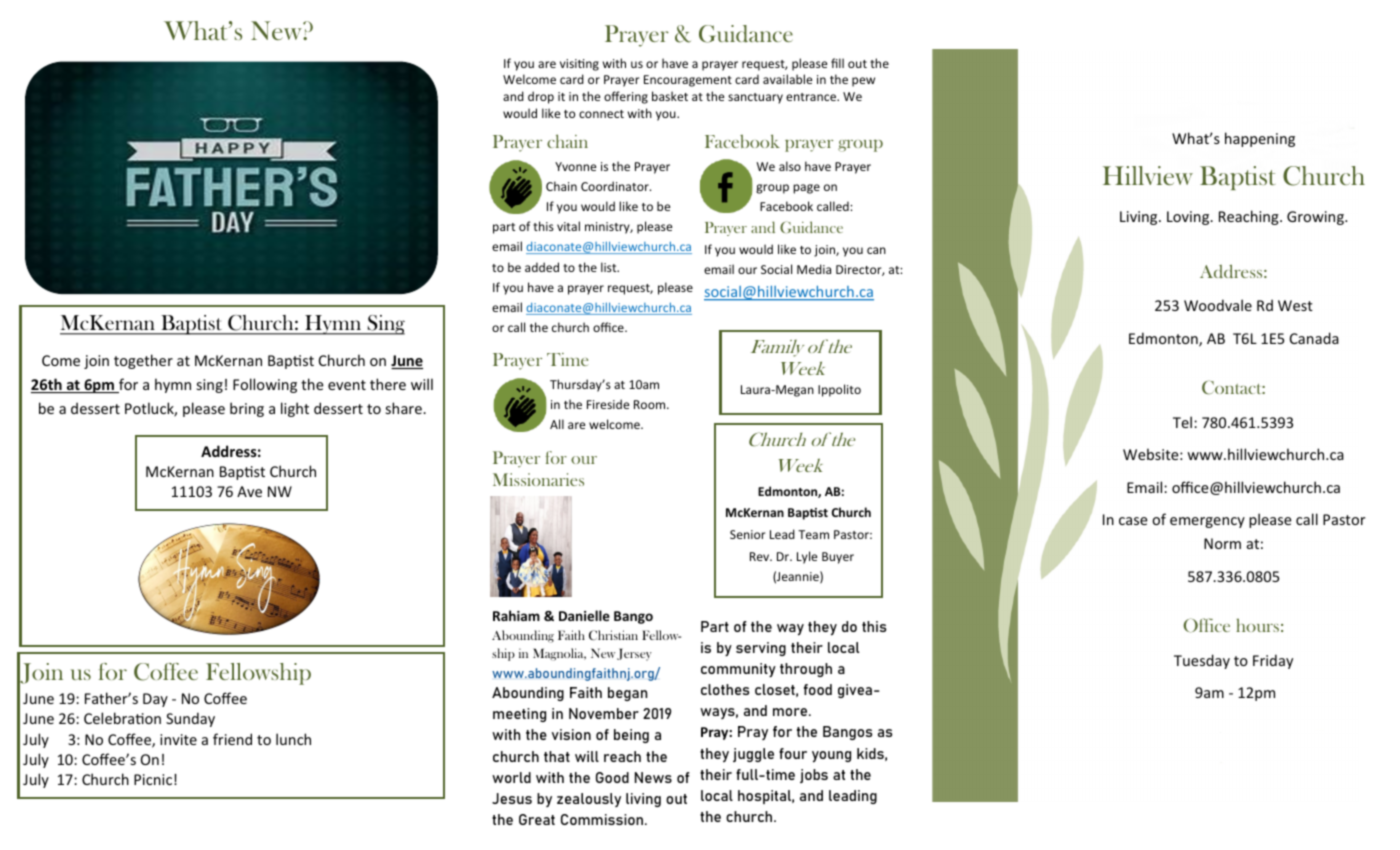 Image resolution: width=1400 pixels, height=850 pixels. Describe the element at coordinates (653, 777) in the document. I see `News` at that location.
